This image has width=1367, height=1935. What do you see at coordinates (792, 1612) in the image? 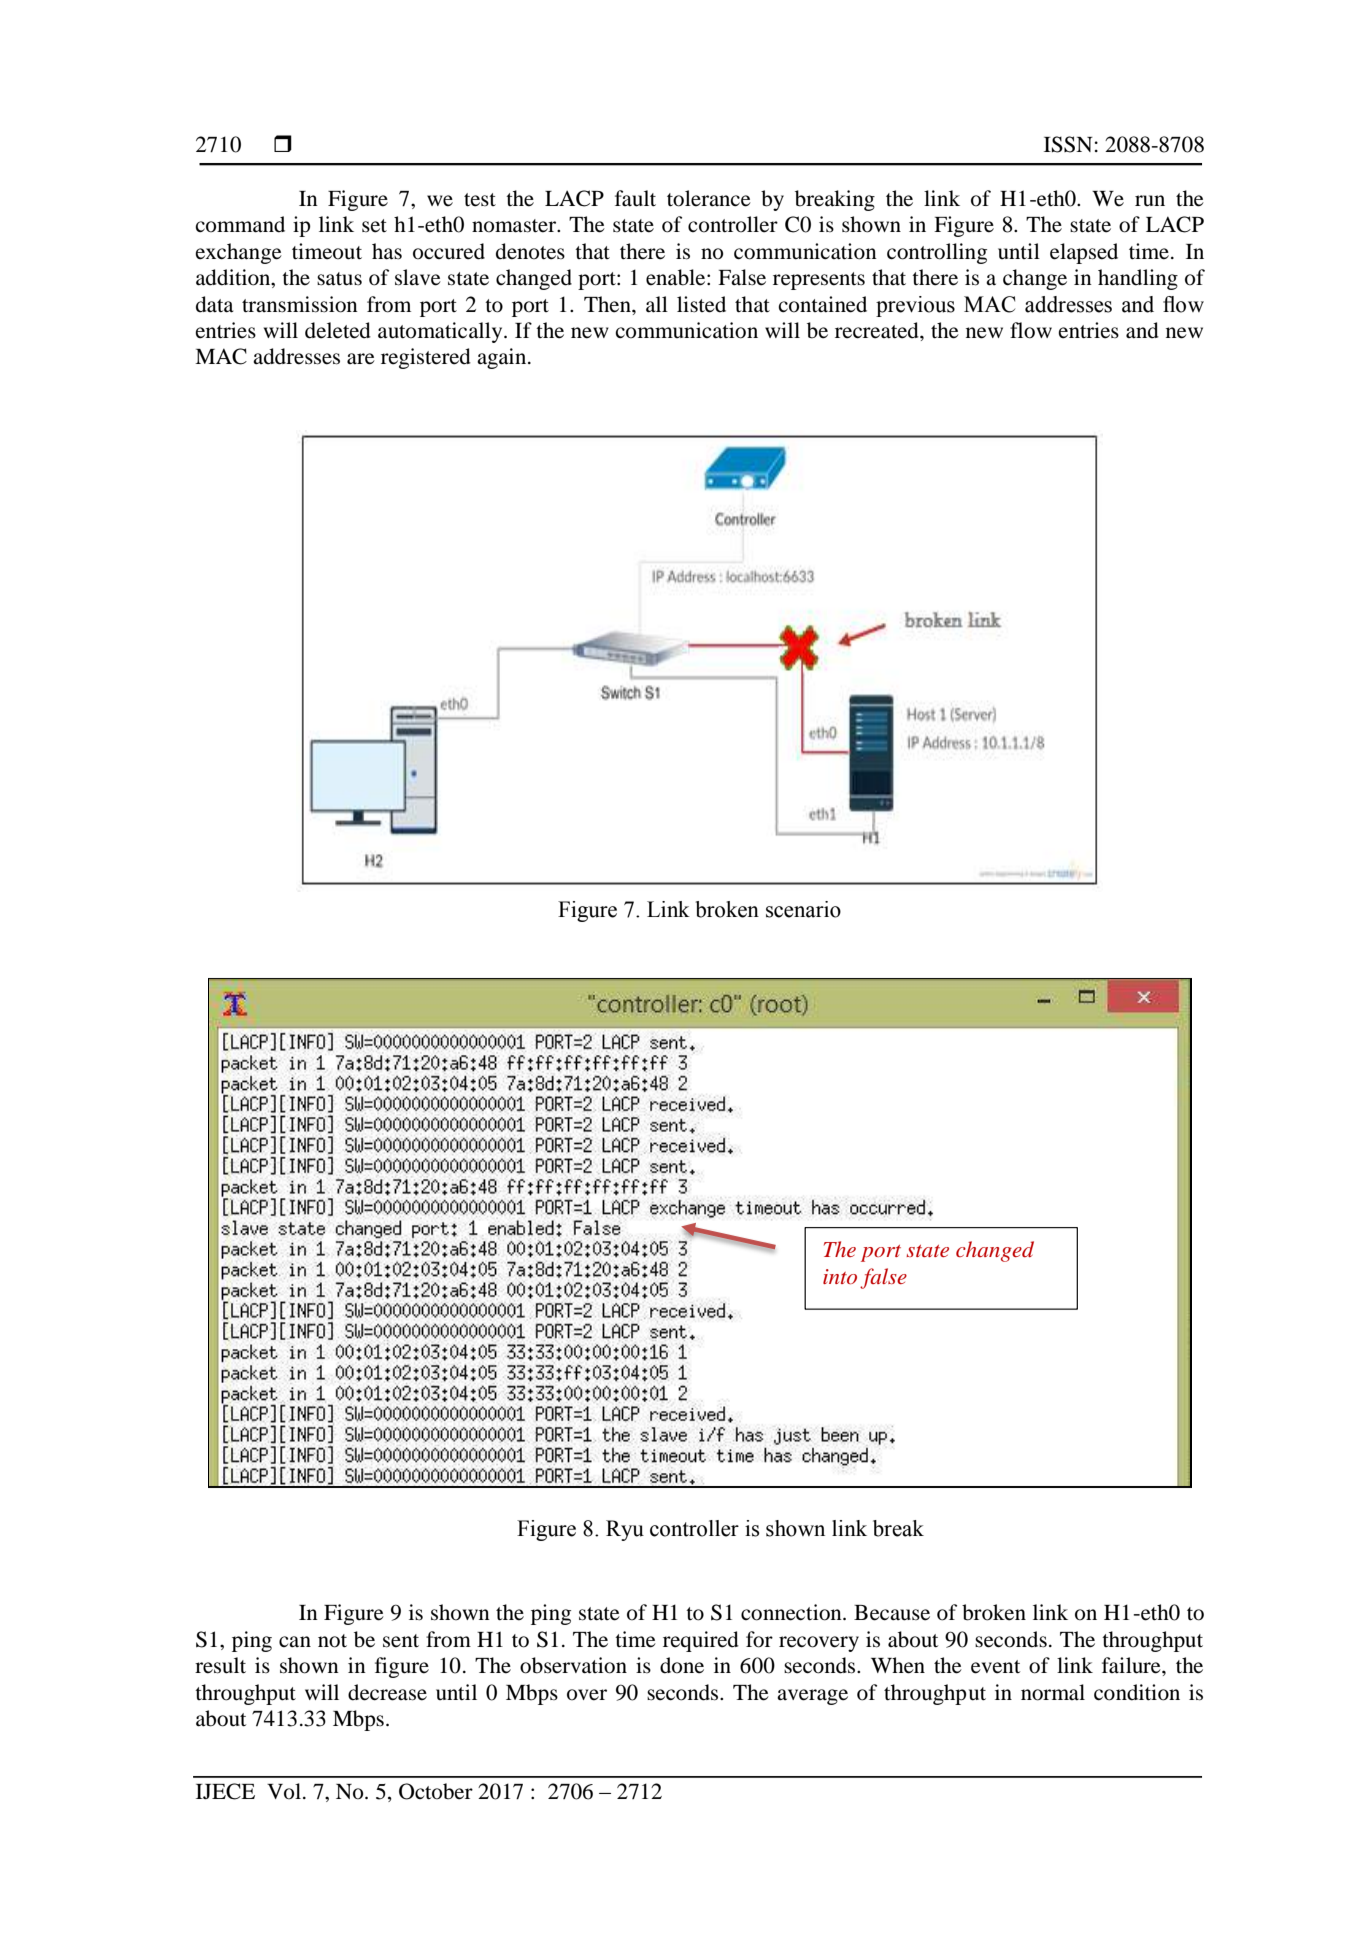
I see `connection` at bounding box center [792, 1612].
